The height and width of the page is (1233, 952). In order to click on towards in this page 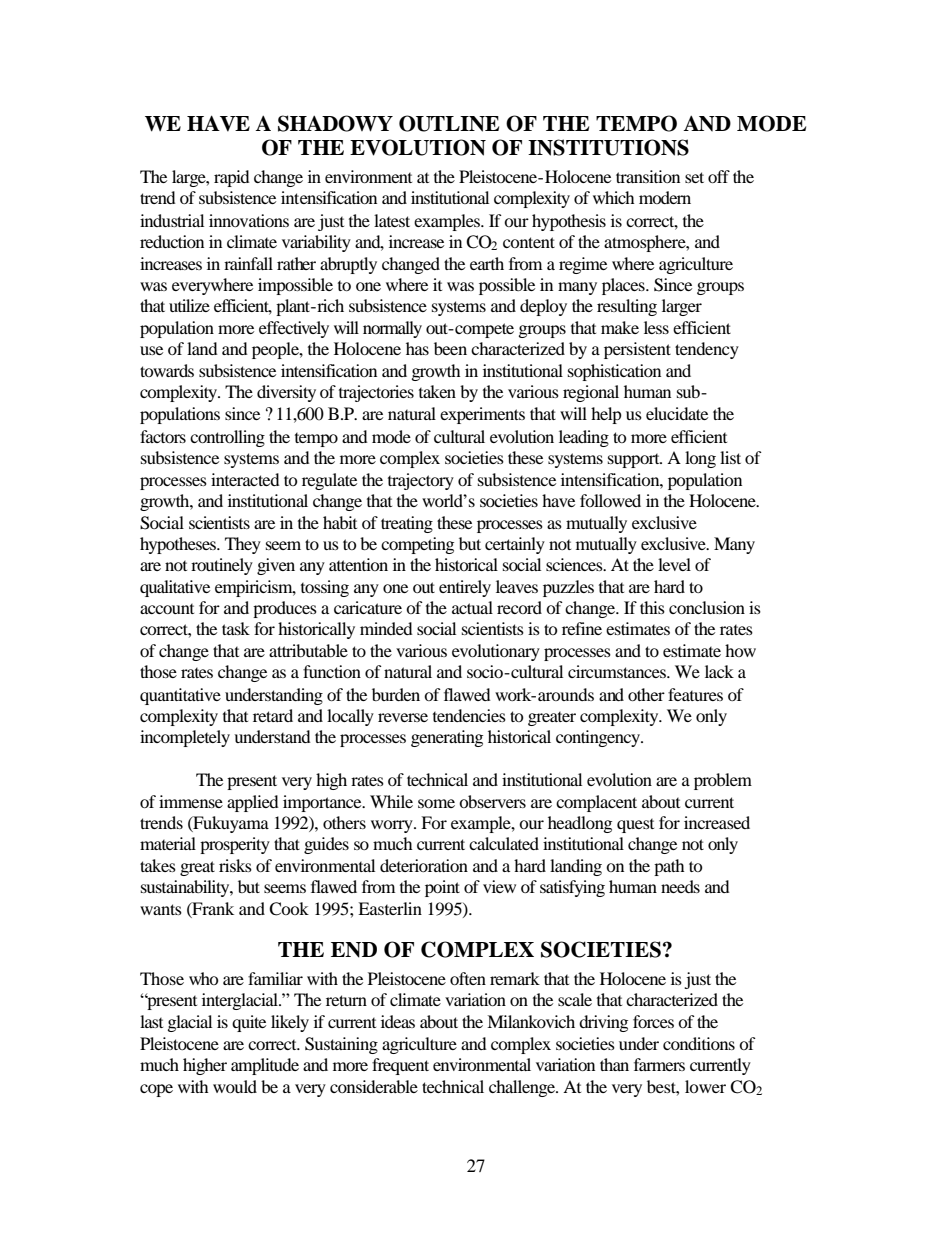, I will do `click(167, 370)`.
